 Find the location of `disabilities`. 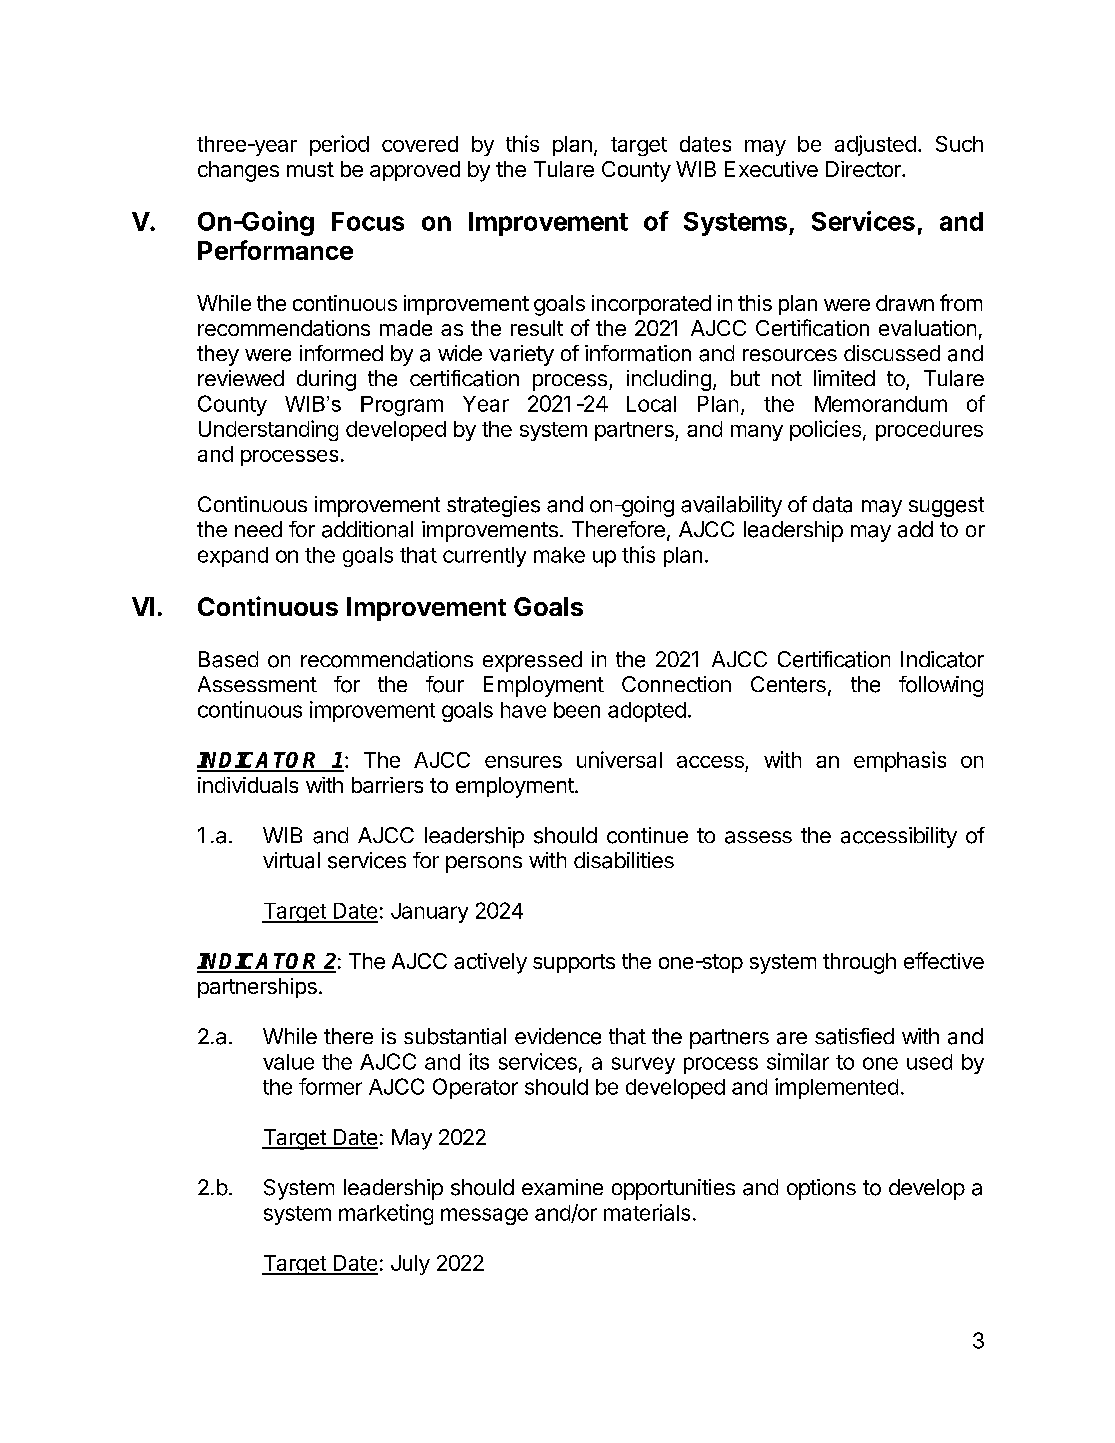

disabilities is located at coordinates (624, 860).
